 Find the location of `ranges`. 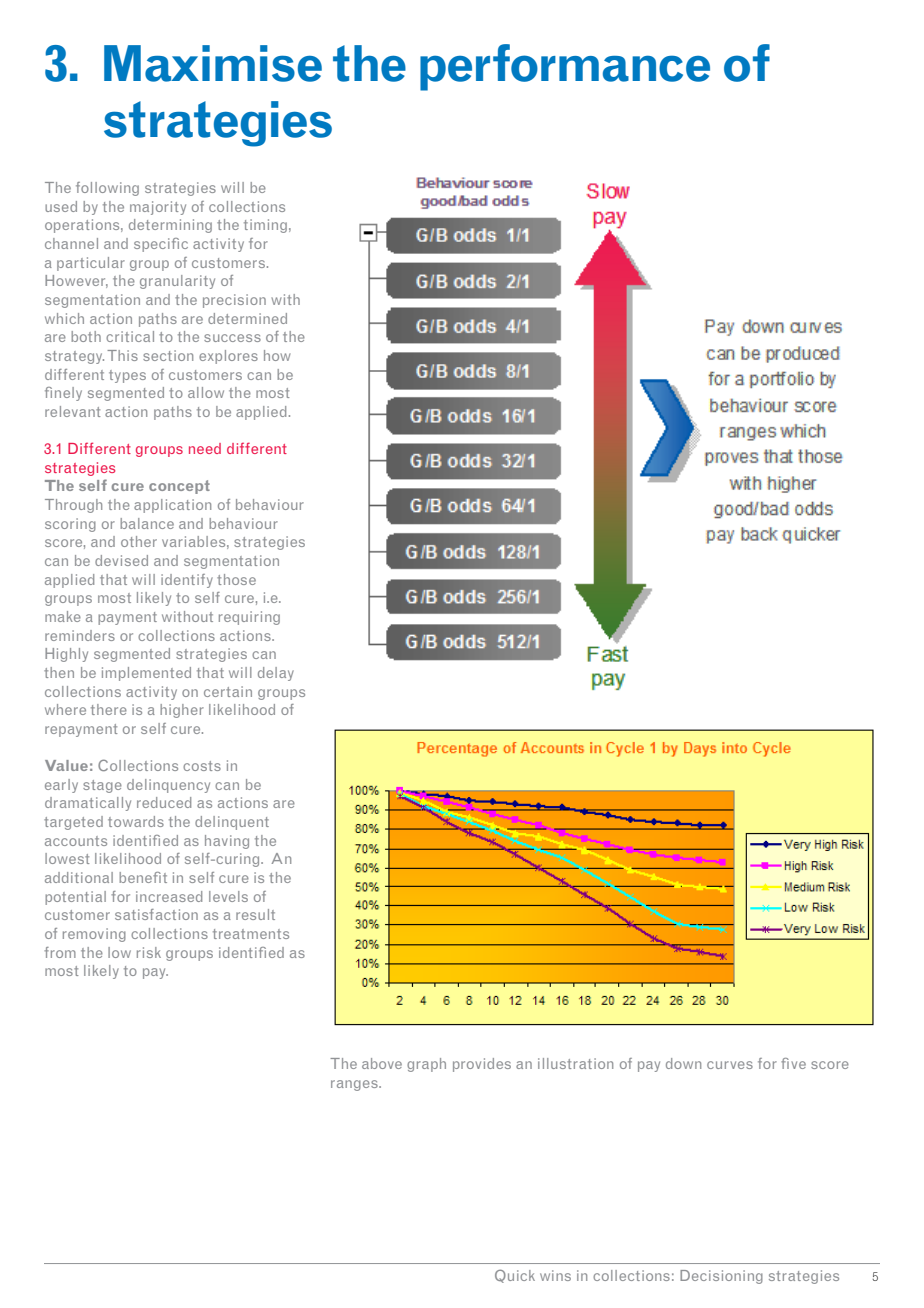

ranges is located at coordinates (355, 1085).
